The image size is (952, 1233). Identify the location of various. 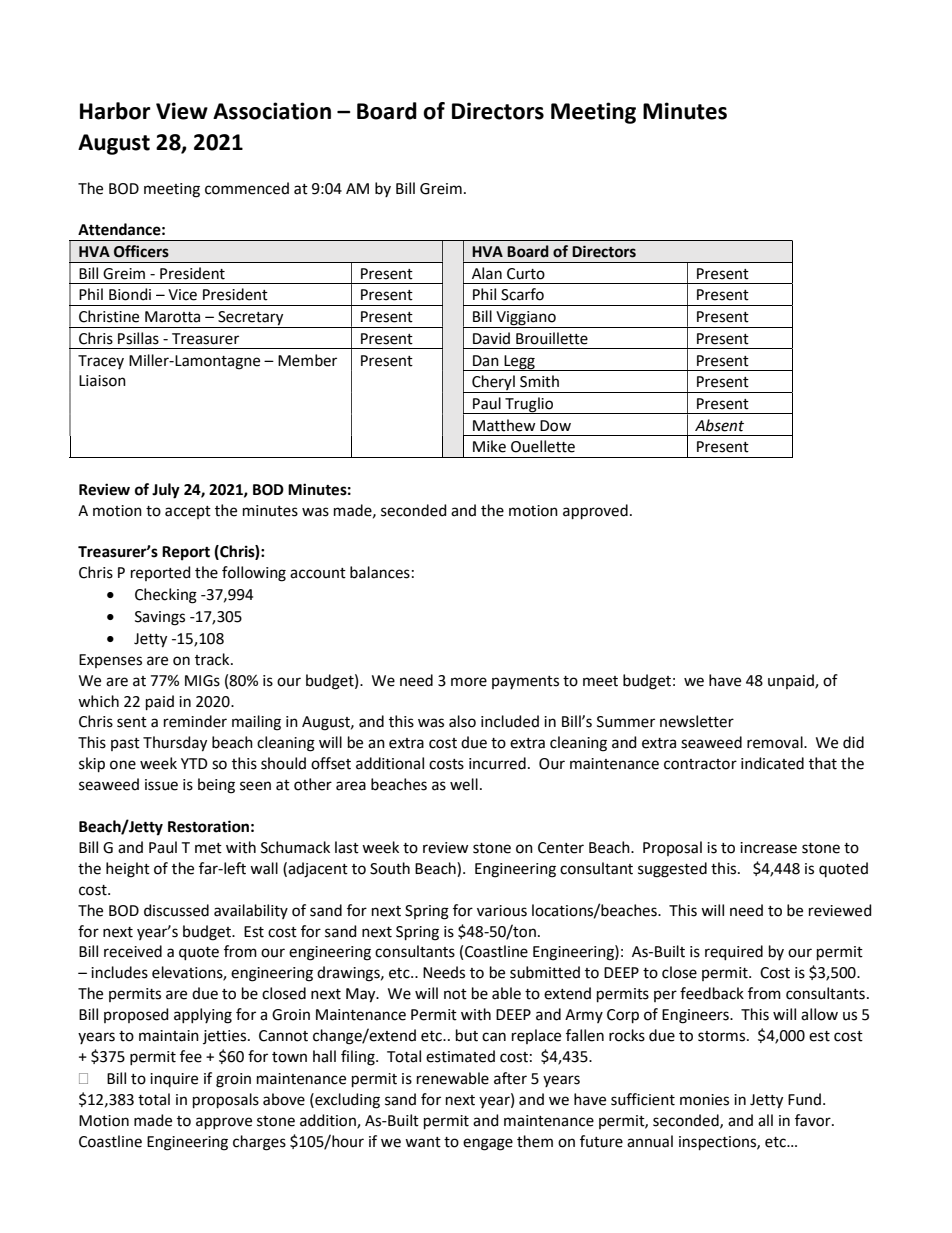
(502, 911).
